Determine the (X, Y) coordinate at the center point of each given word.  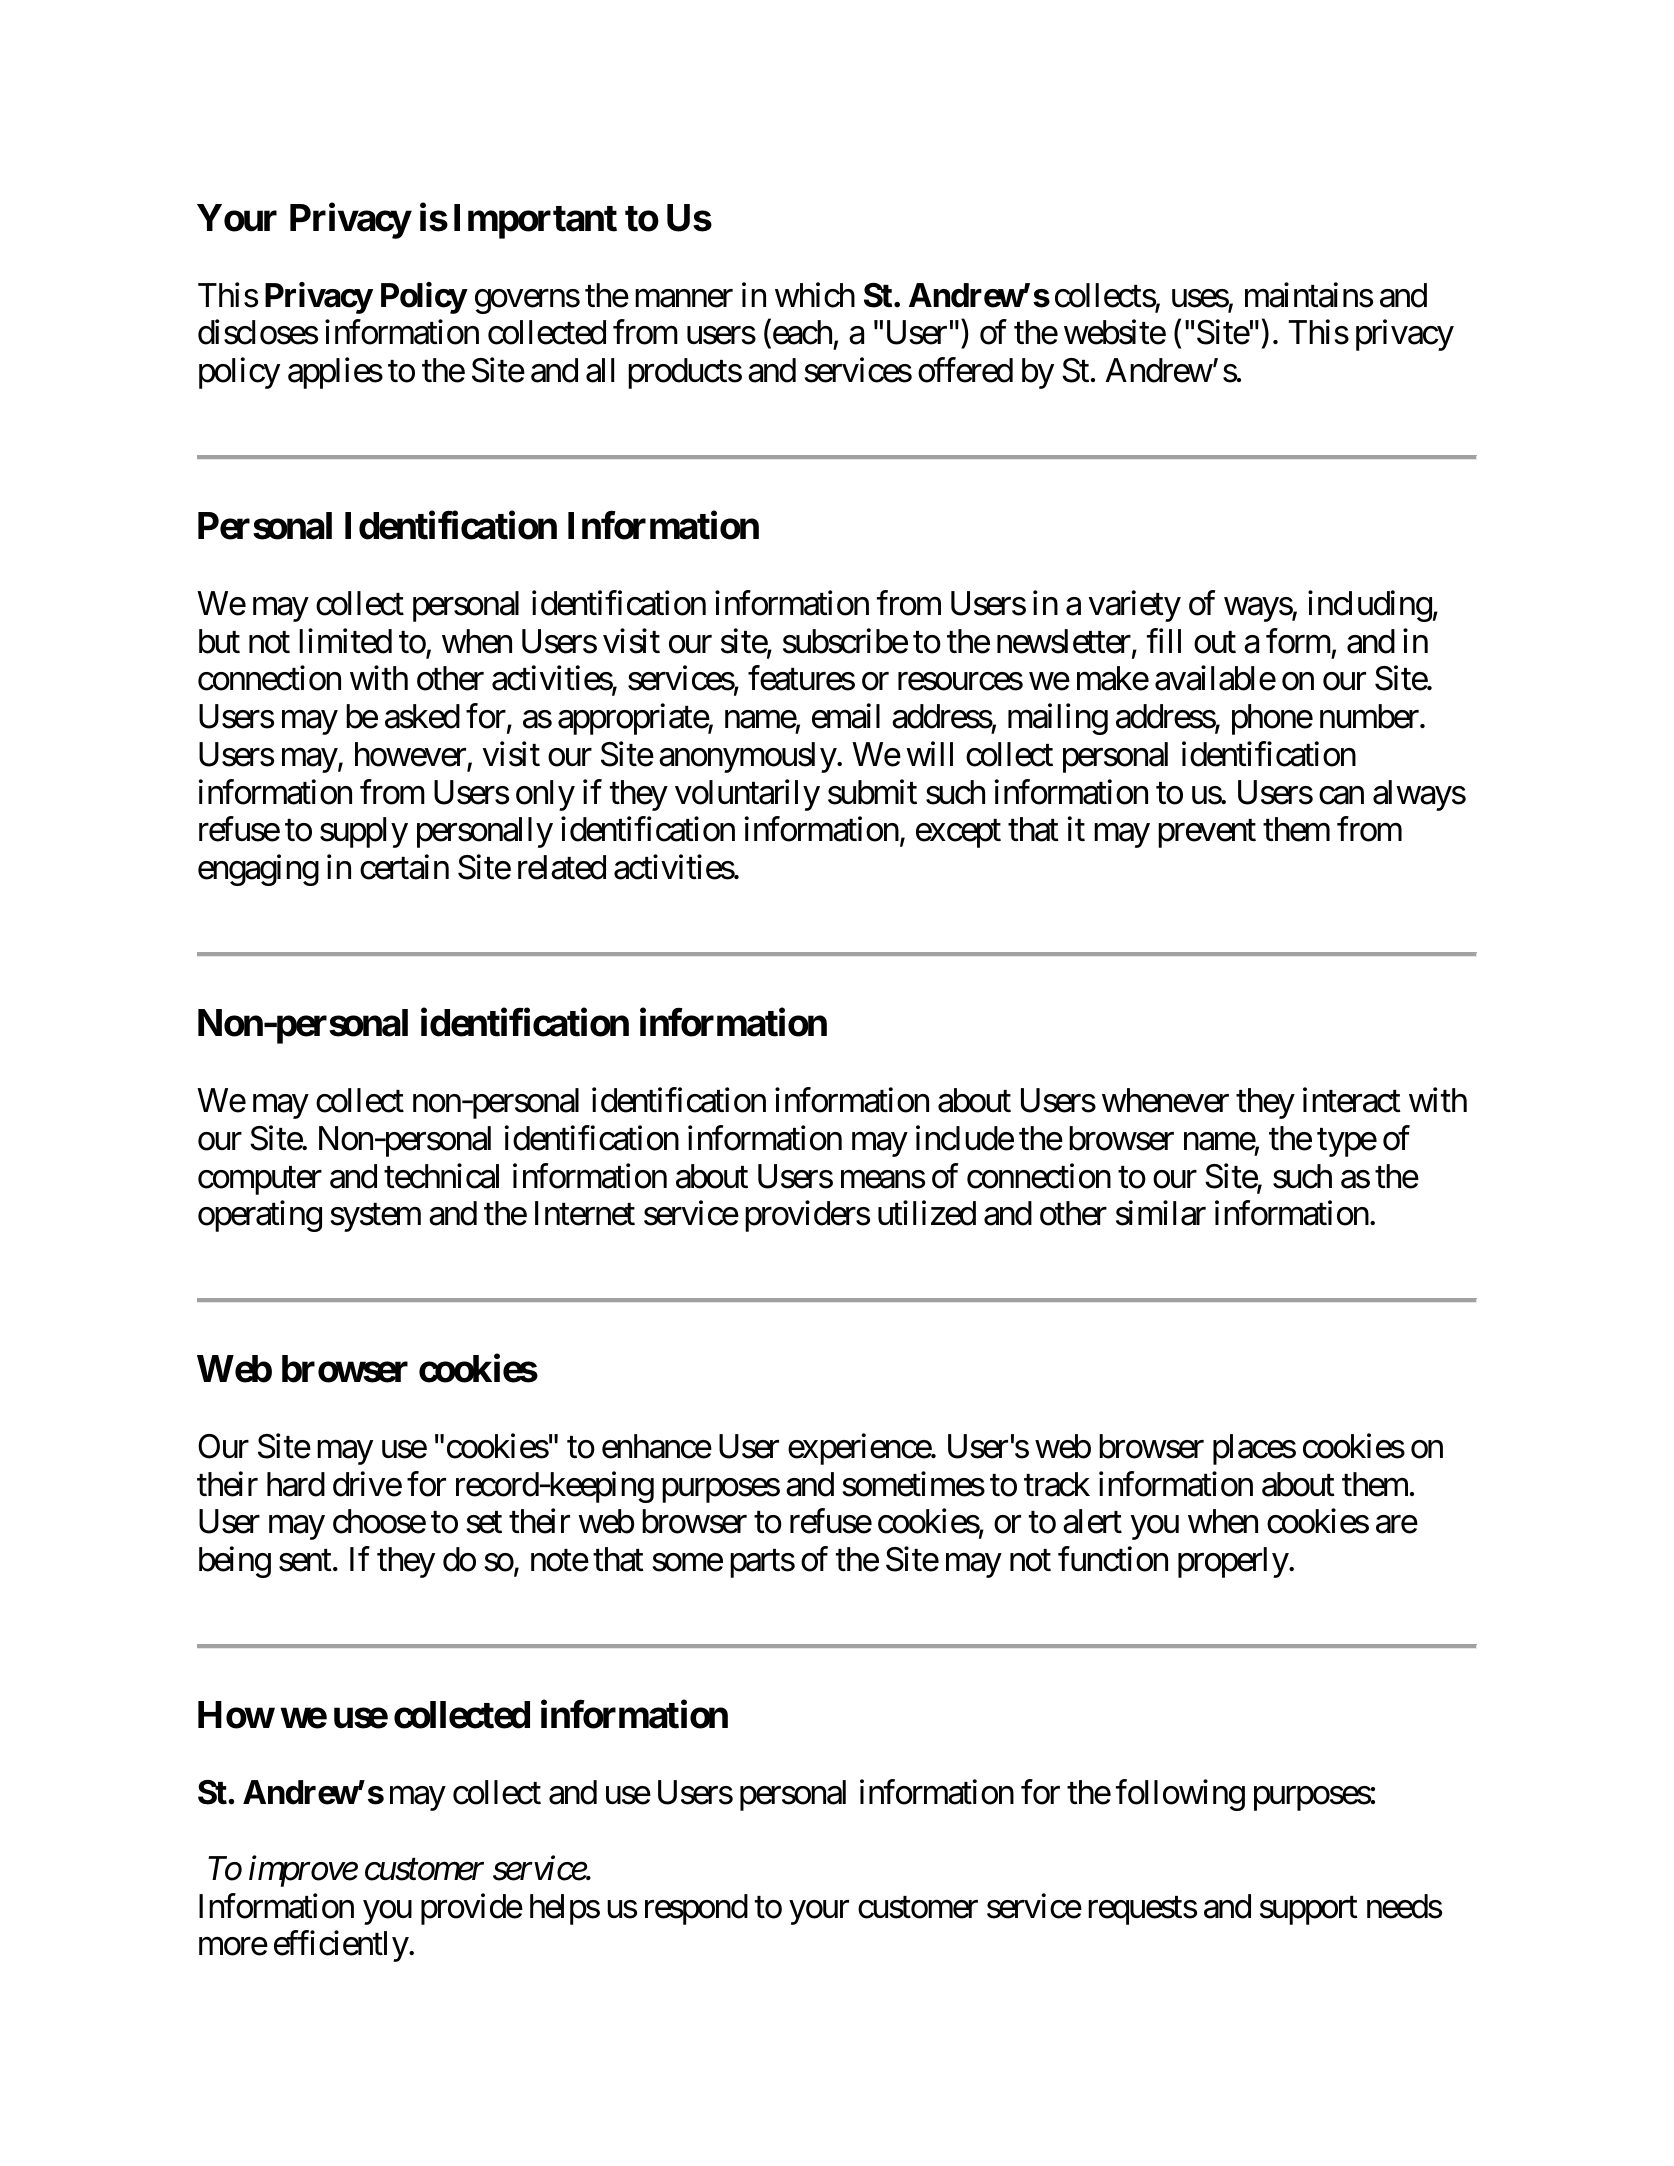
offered (965, 370)
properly (1233, 1562)
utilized (927, 1213)
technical (441, 1176)
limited (345, 641)
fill (1164, 640)
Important (535, 221)
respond (696, 1909)
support (1309, 1911)
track (1057, 1484)
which (815, 295)
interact (1352, 1100)
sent (305, 1561)
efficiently (341, 1946)
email (846, 716)
